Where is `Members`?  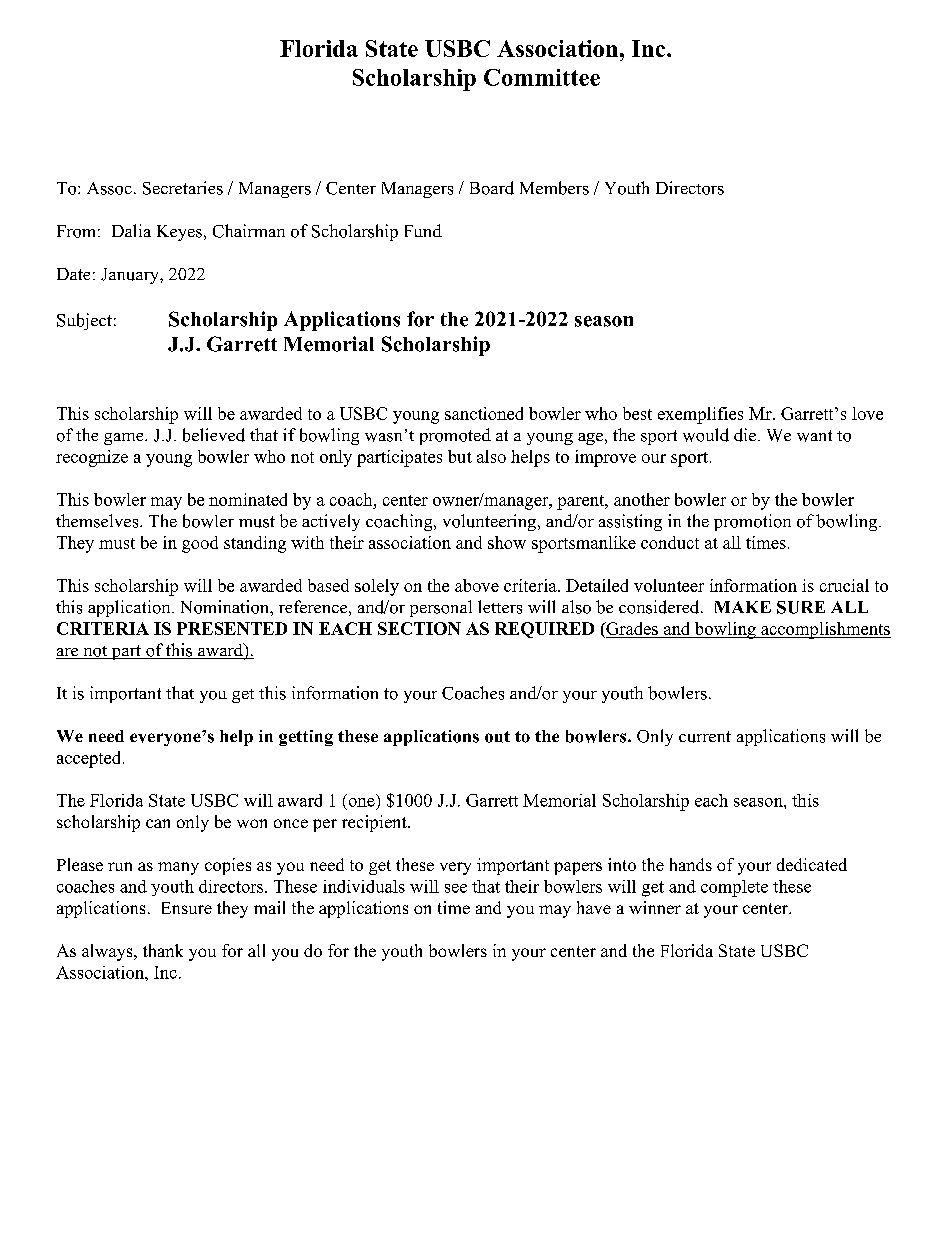
Members is located at coordinates (554, 188).
